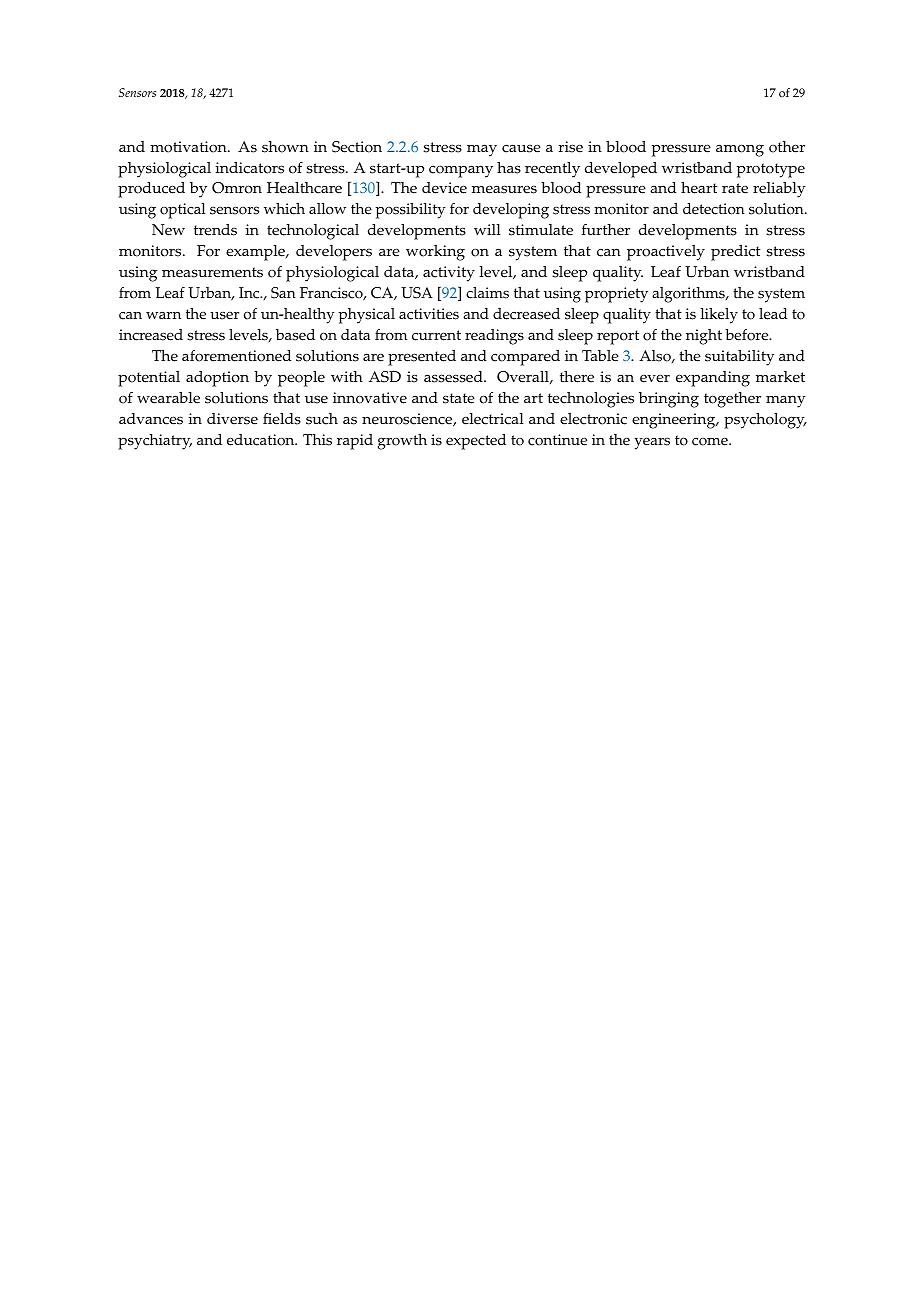 The width and height of the screenshot is (924, 1308). What do you see at coordinates (224, 315) in the screenshot?
I see `user` at bounding box center [224, 315].
